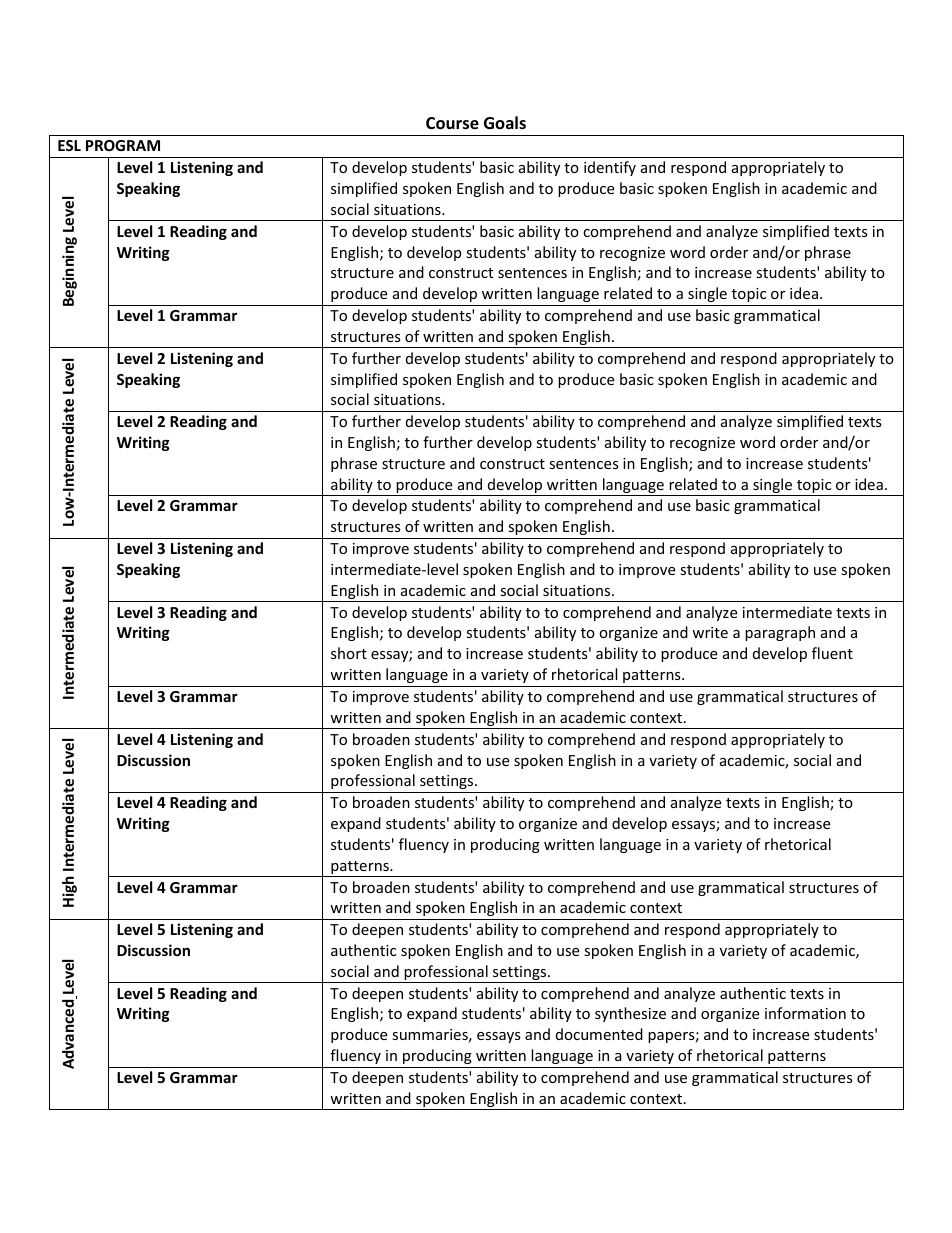 The image size is (952, 1233). Describe the element at coordinates (123, 145) in the screenshot. I see `PROGRAM` at that location.
